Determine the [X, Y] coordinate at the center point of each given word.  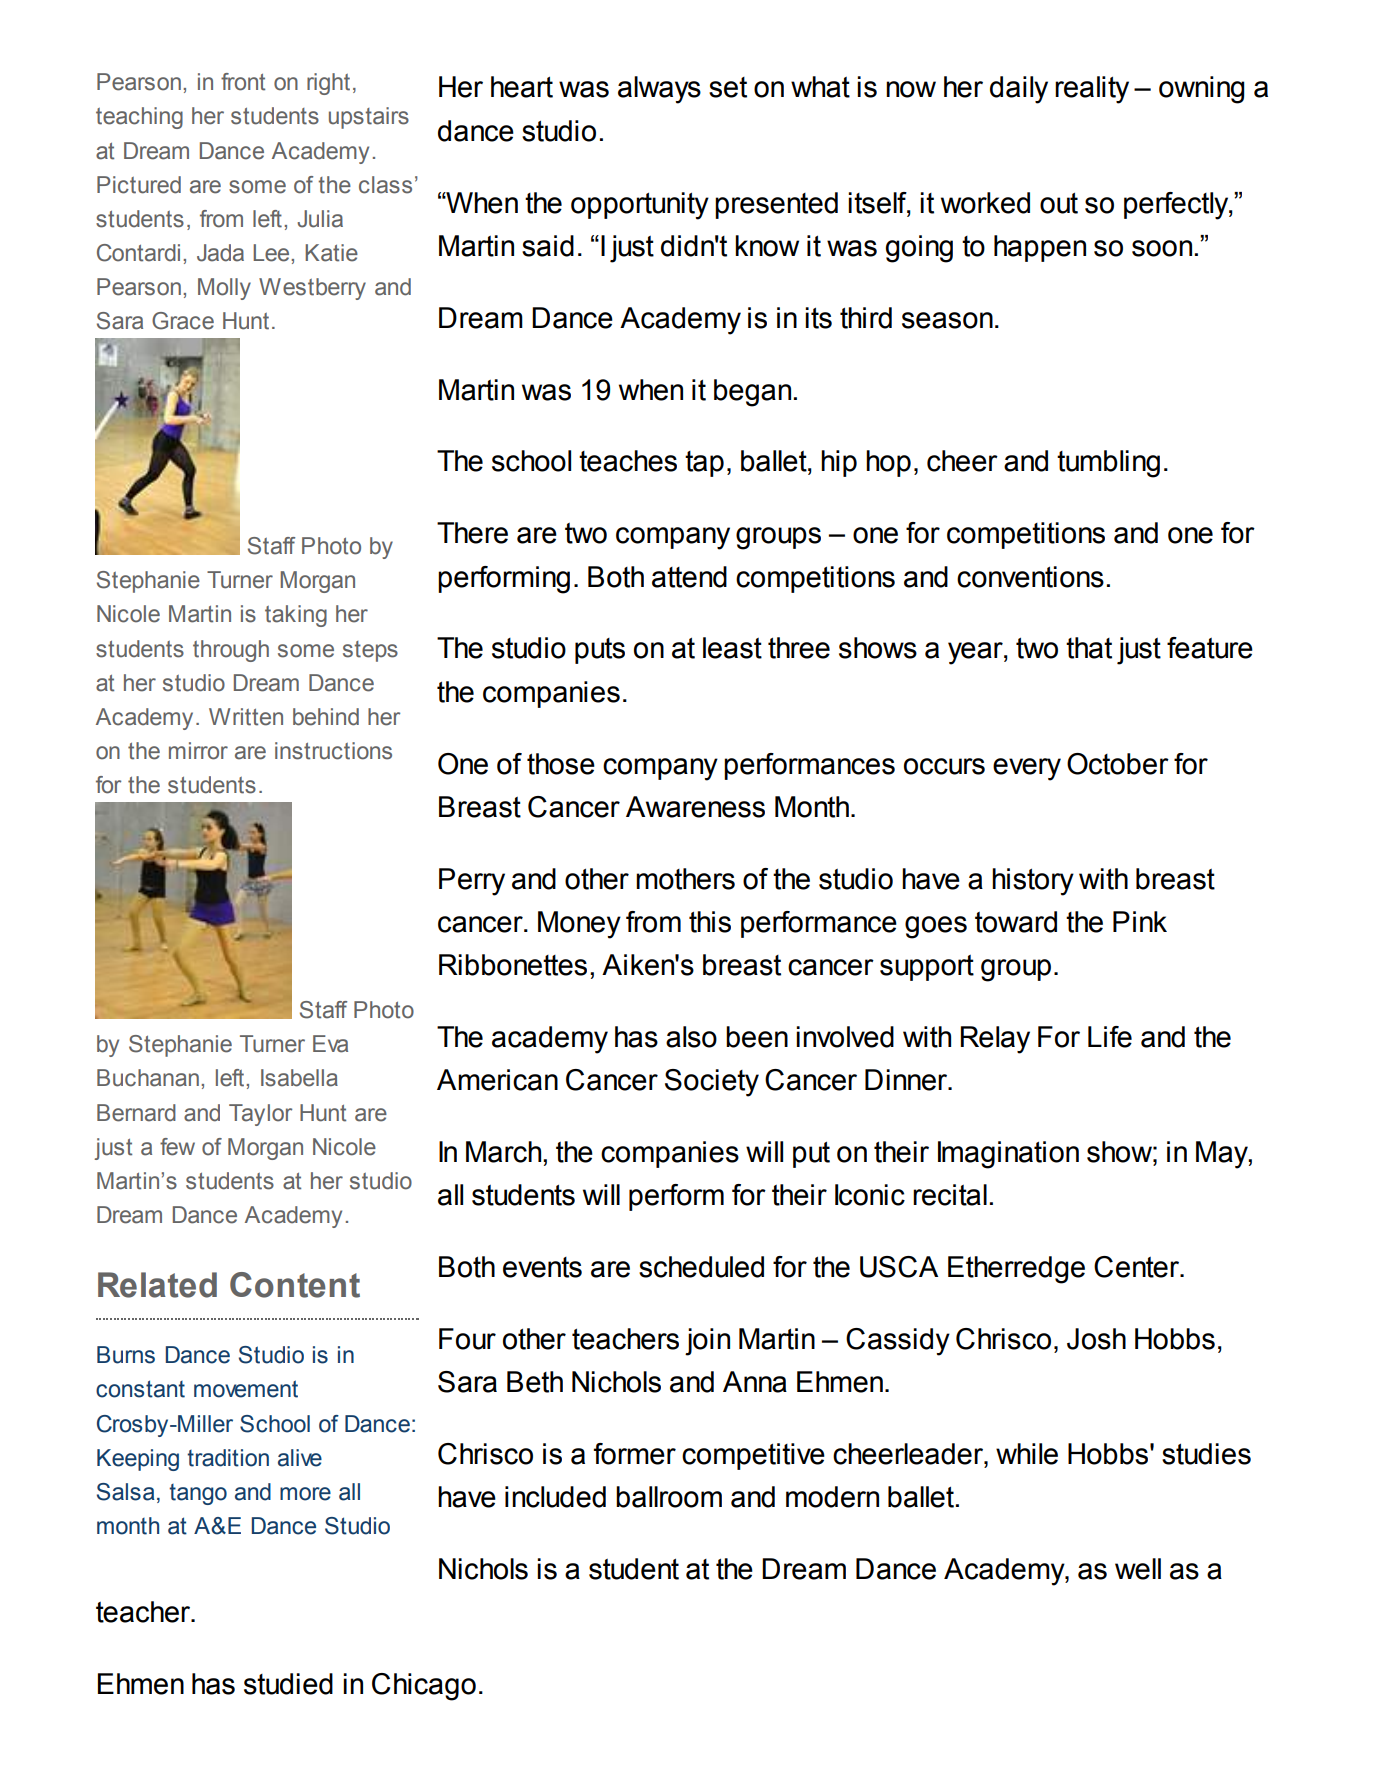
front [243, 82]
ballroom [669, 1497]
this [710, 922]
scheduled [701, 1267]
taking [296, 616]
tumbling [1108, 464]
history [1033, 882]
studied [288, 1684]
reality [1092, 90]
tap [704, 464]
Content [295, 1285]
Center [1138, 1267]
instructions [333, 751]
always [659, 90]
